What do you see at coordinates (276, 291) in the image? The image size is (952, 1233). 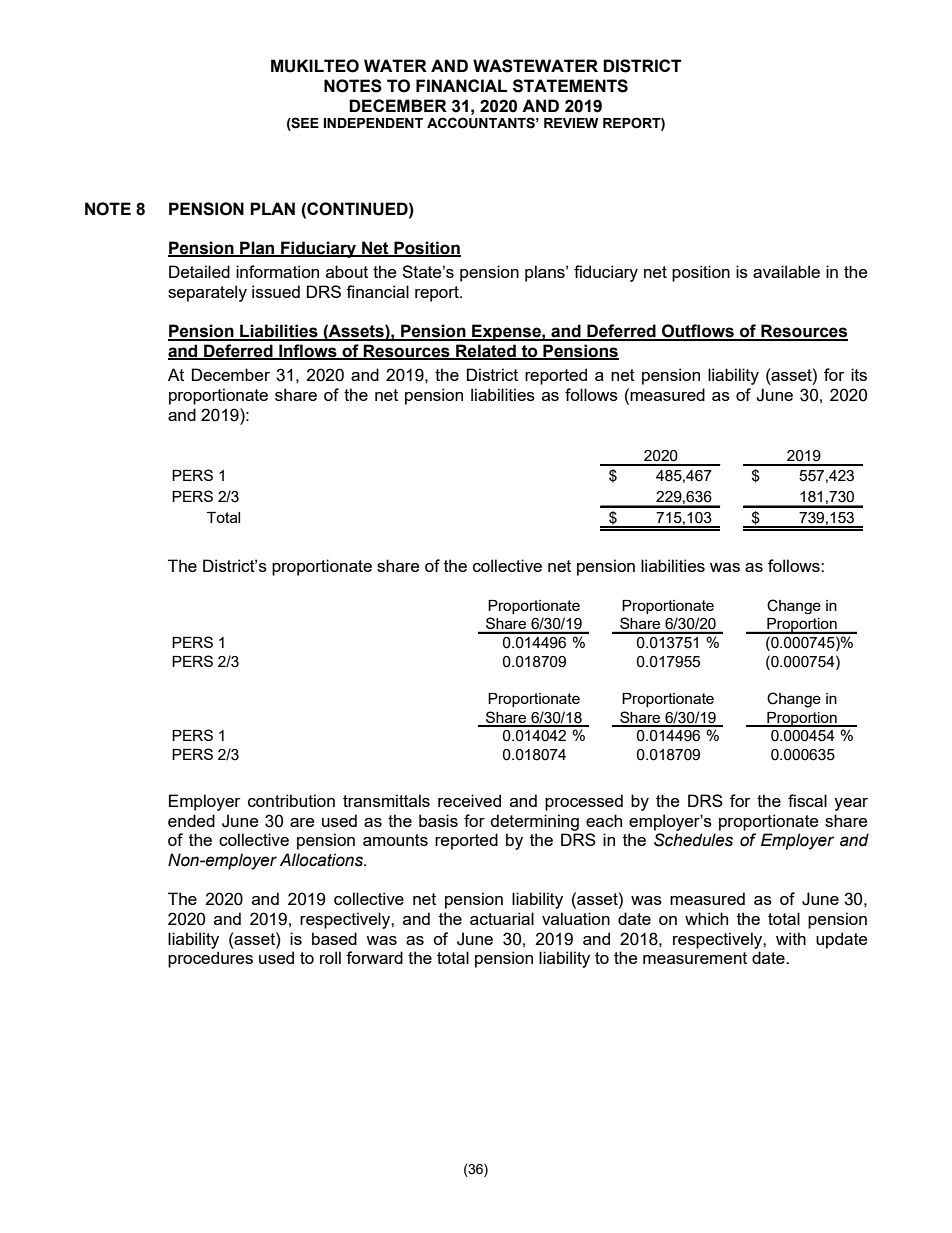 I see `issued` at bounding box center [276, 291].
